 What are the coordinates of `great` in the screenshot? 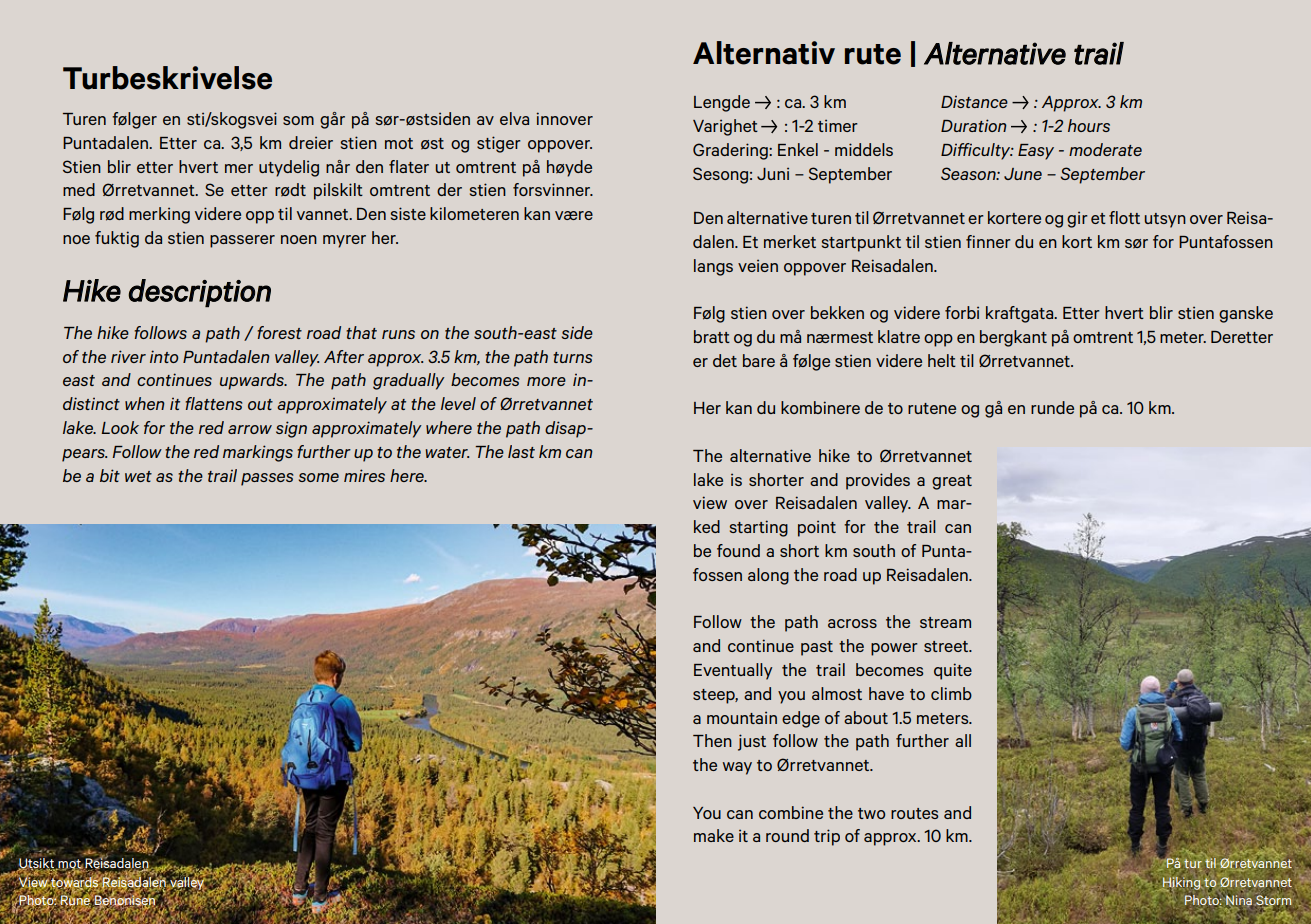 It's located at (952, 482).
